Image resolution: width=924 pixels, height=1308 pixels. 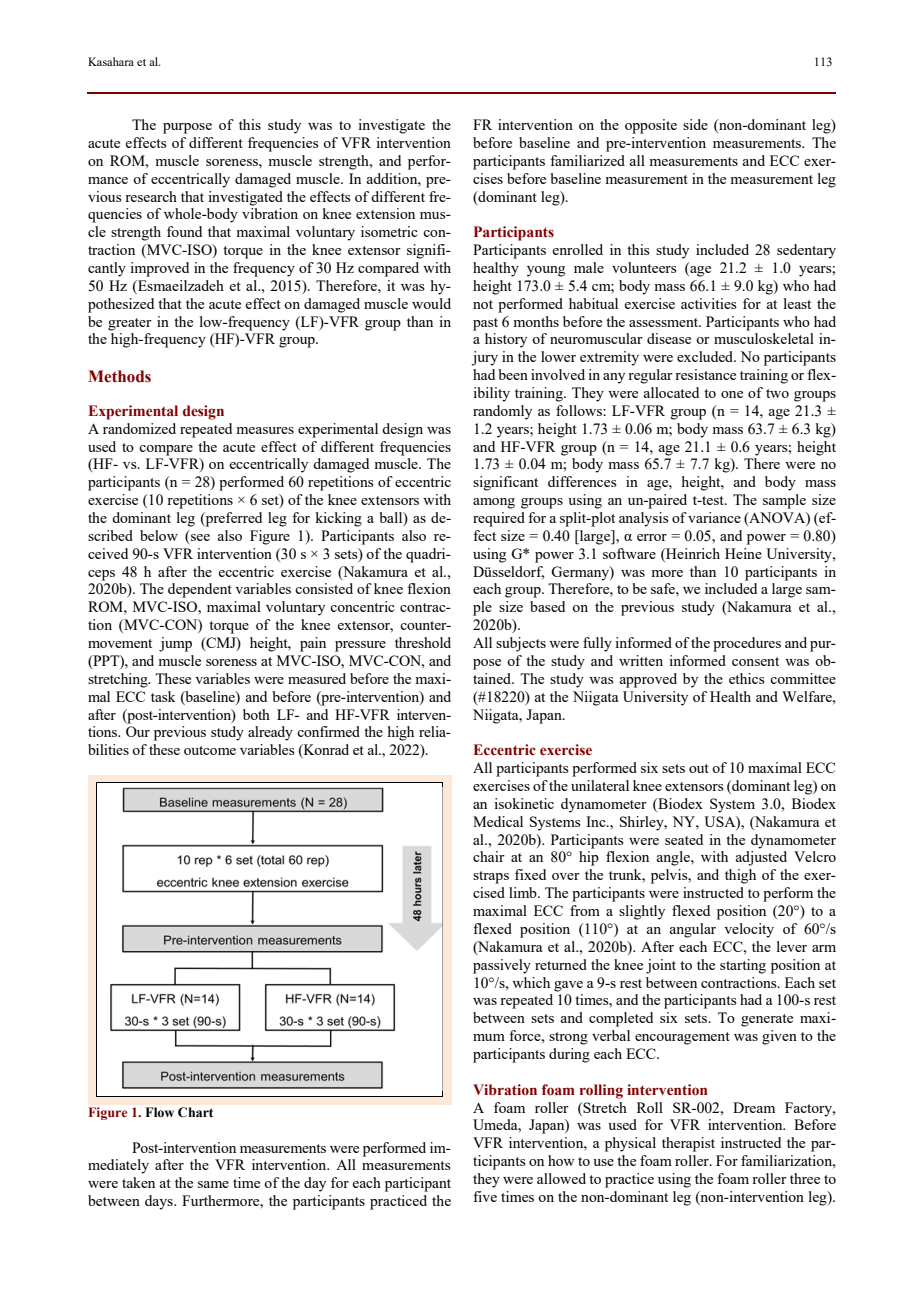 What do you see at coordinates (732, 394) in the screenshot?
I see `one` at bounding box center [732, 394].
